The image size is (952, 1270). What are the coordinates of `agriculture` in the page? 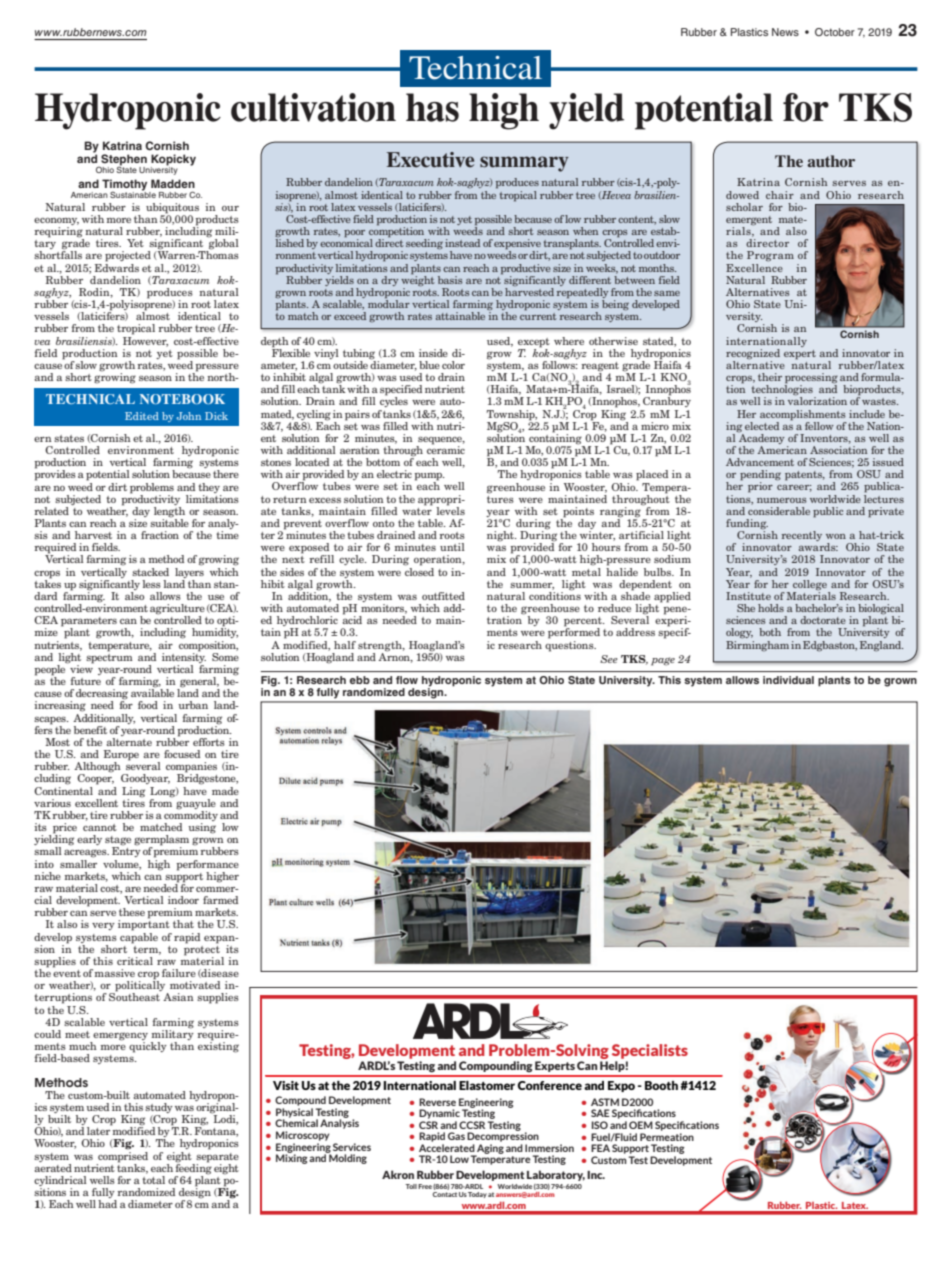 It's located at (177, 610).
